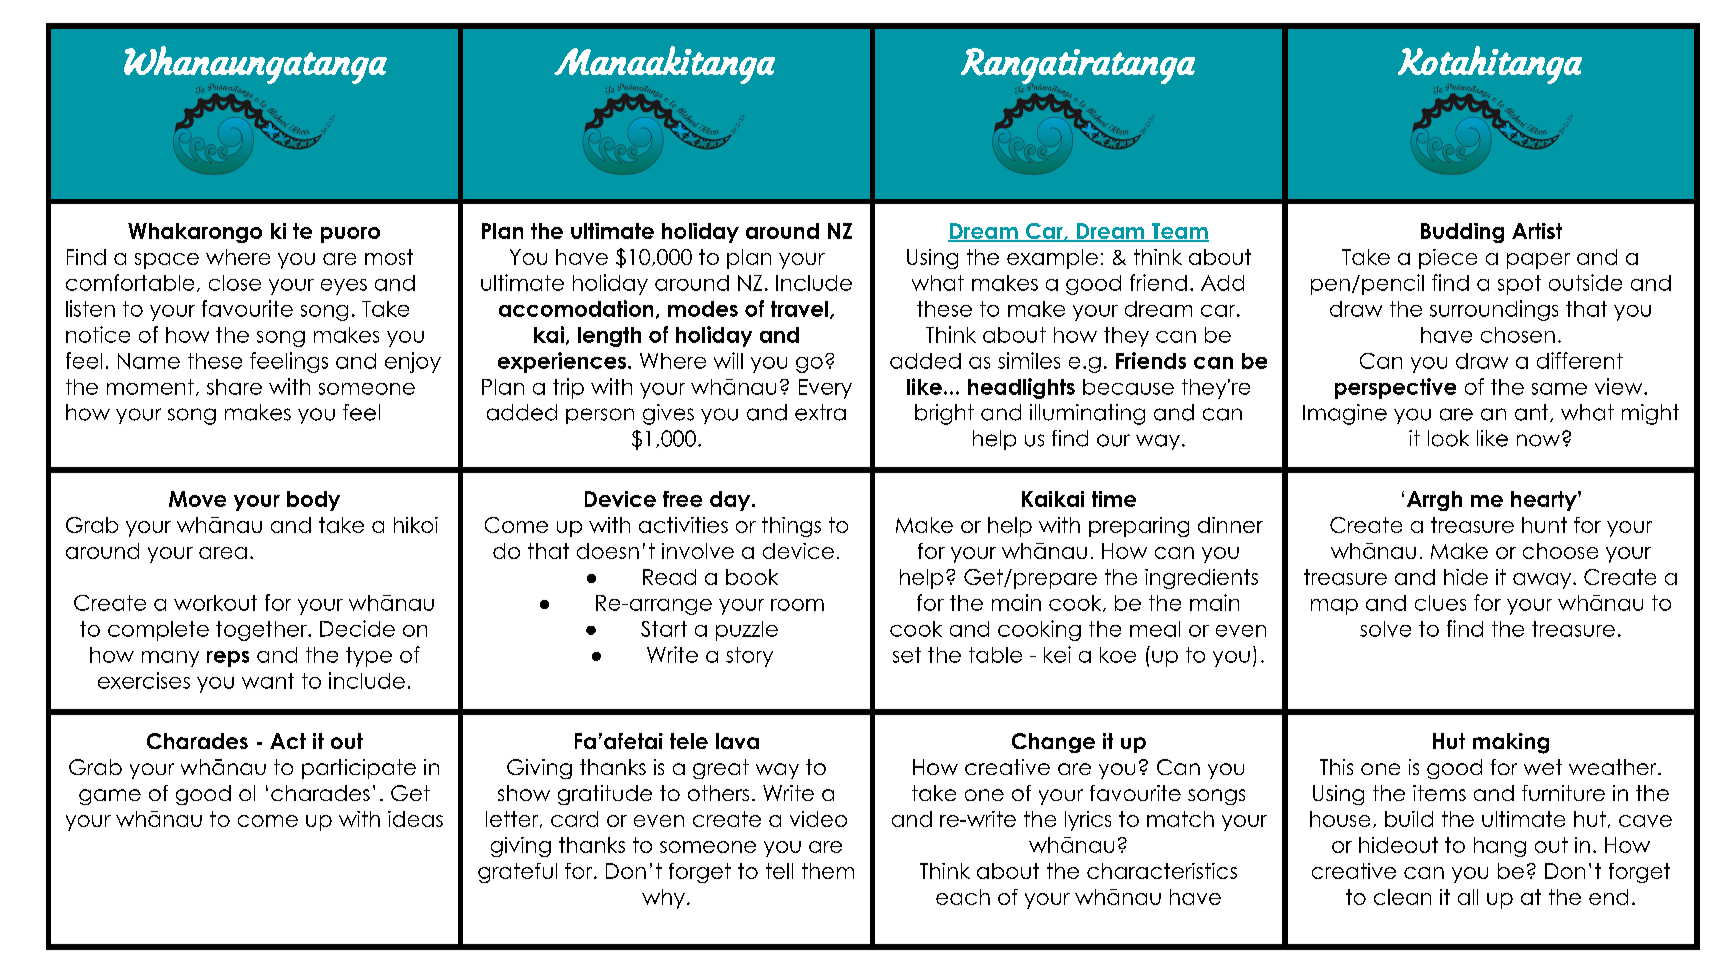 The image size is (1729, 973). What do you see at coordinates (737, 741) in the document?
I see `lava` at bounding box center [737, 741].
